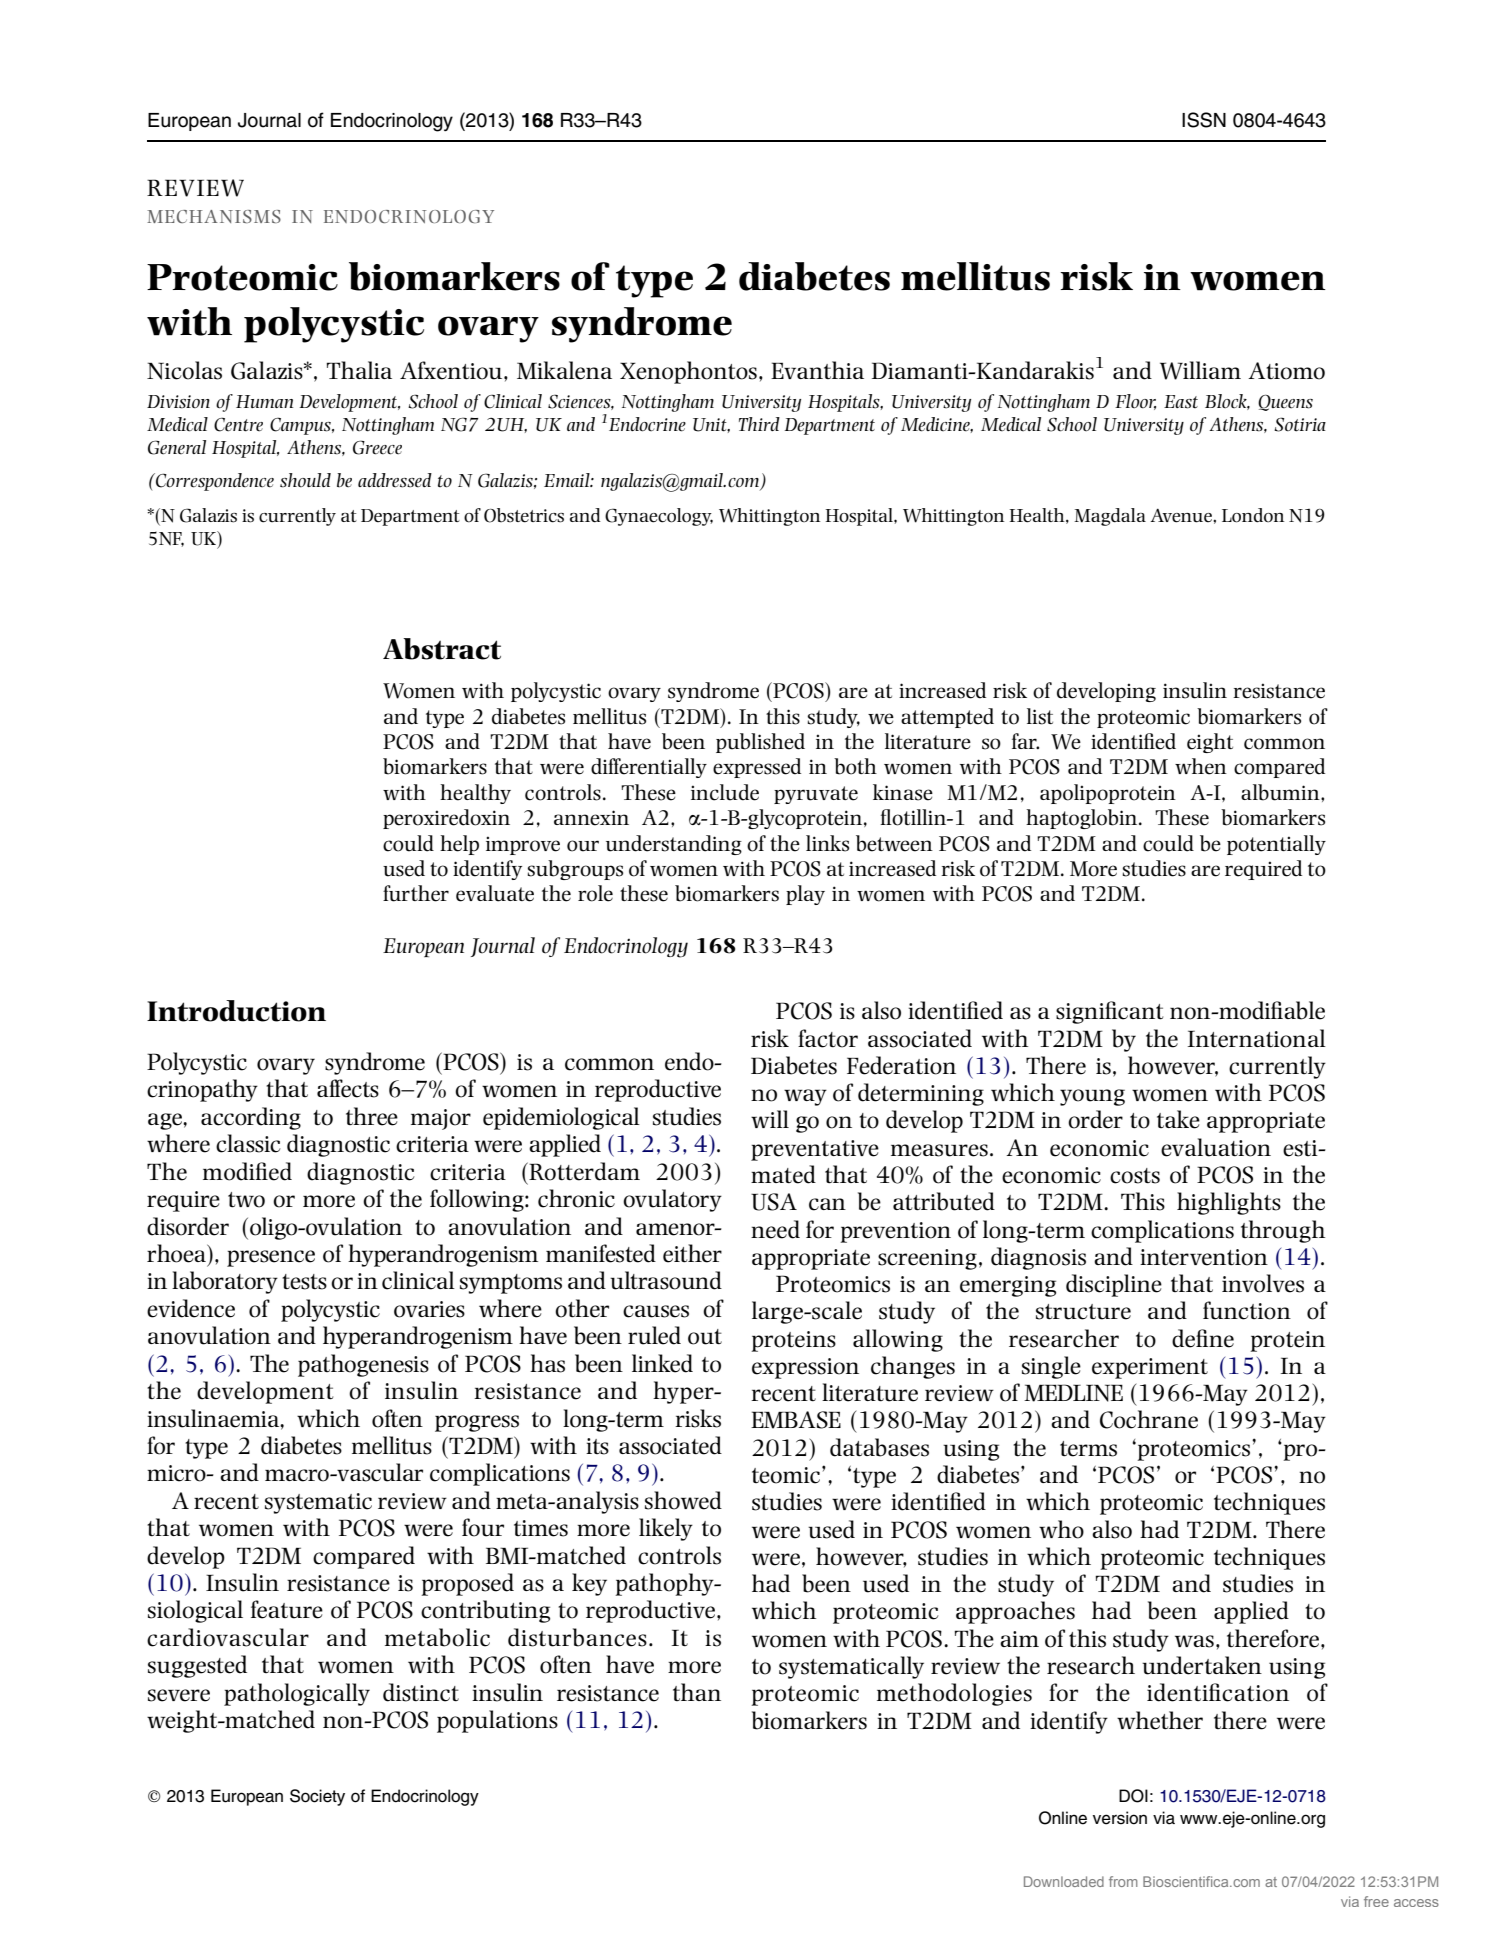 This screenshot has height=1956, width=1501. I want to click on factor, so click(828, 1038).
